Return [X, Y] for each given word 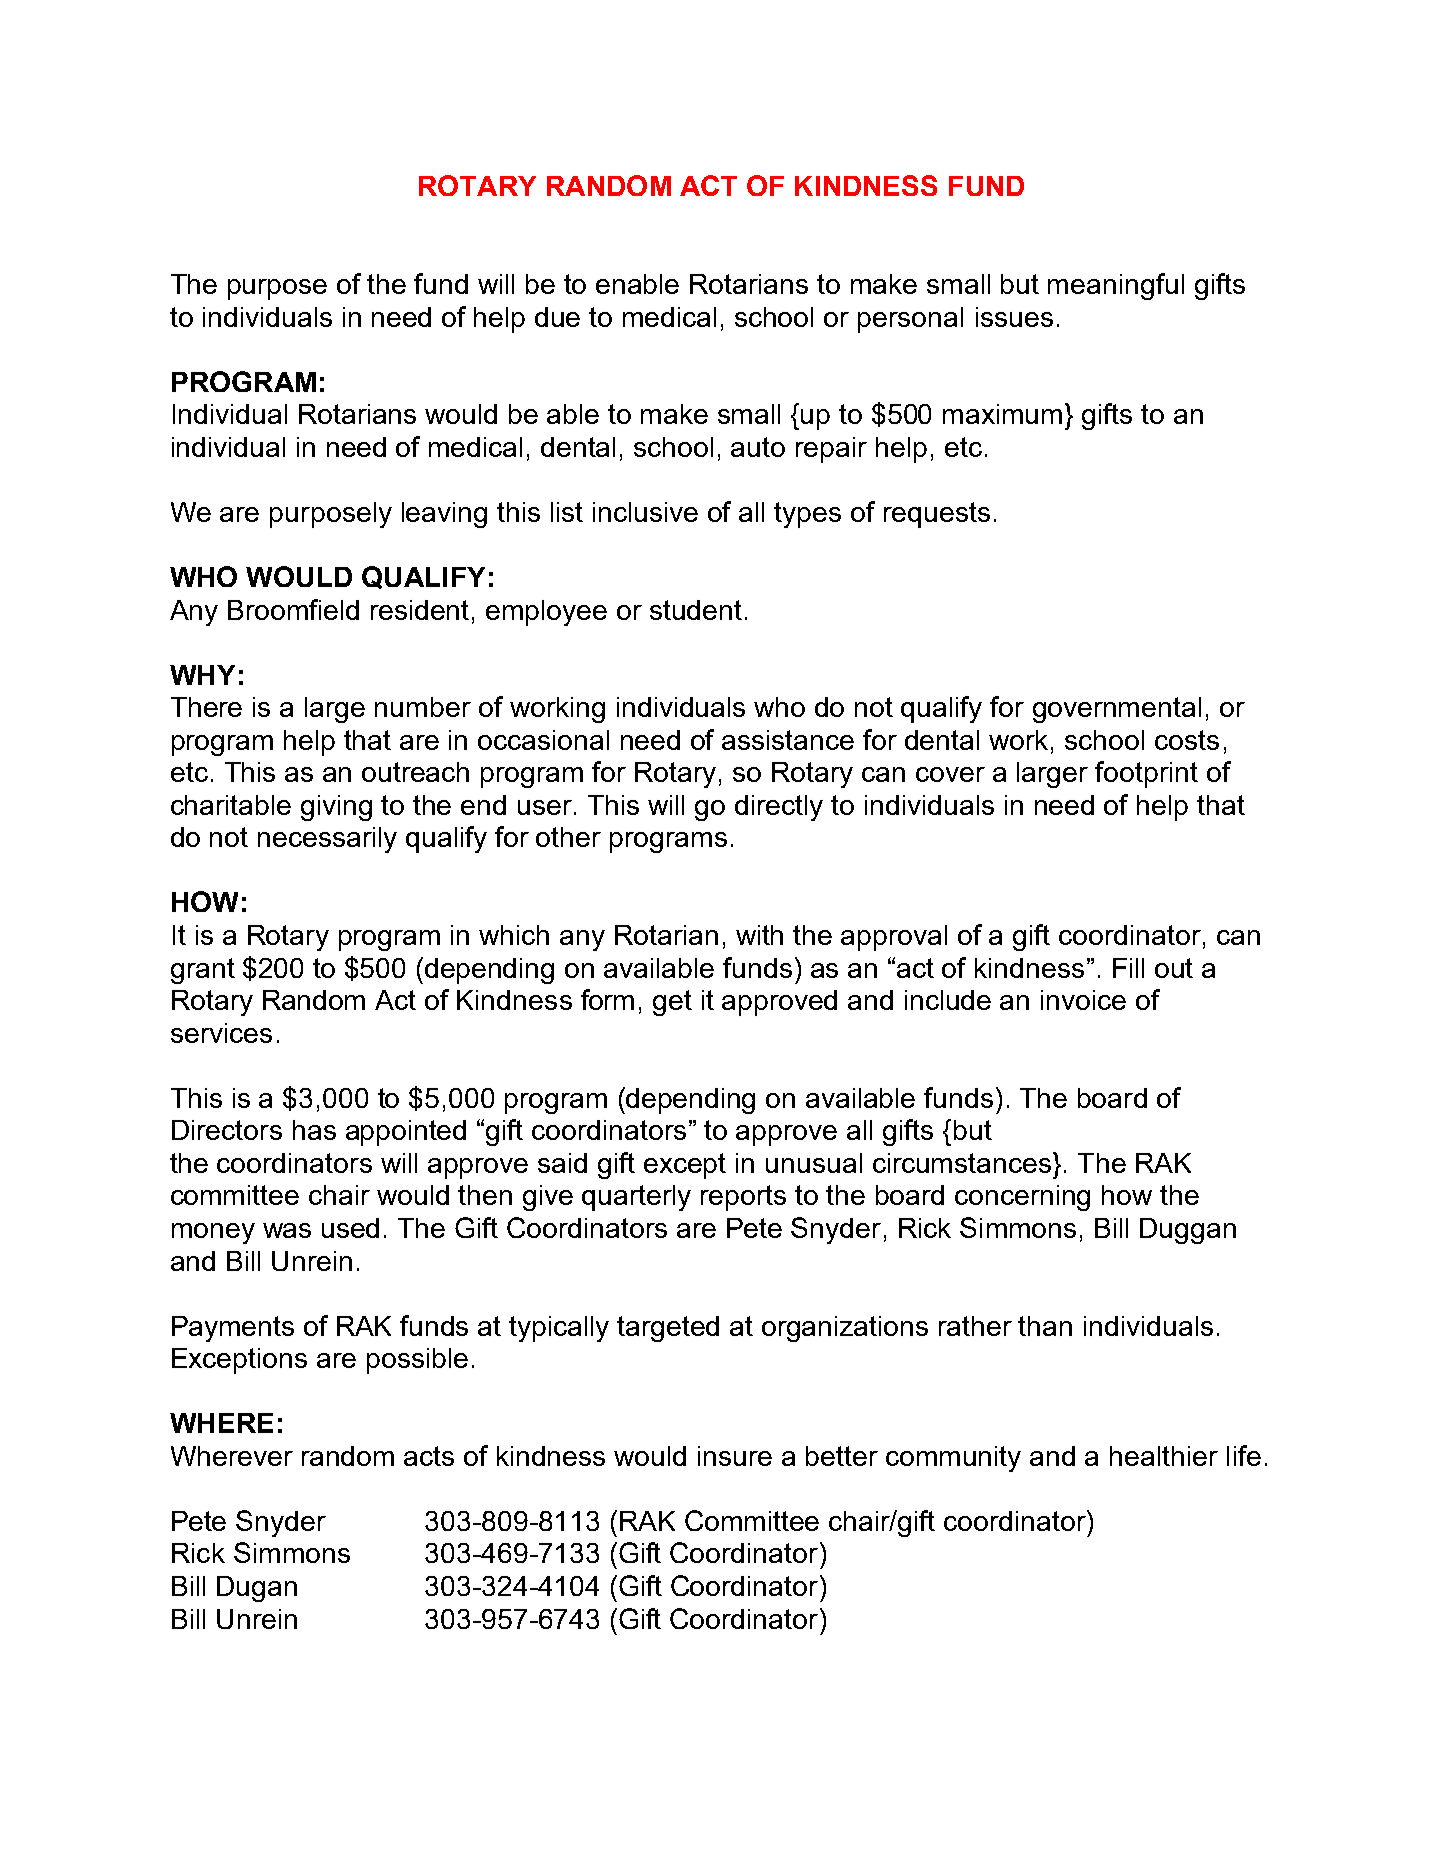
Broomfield [293, 609]
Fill [1128, 968]
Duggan [1188, 1231]
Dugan [257, 1589]
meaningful [1116, 286]
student [696, 610]
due [557, 317]
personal [910, 320]
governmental [1117, 710]
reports [743, 1198]
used [350, 1228]
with [759, 935]
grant [203, 971]
